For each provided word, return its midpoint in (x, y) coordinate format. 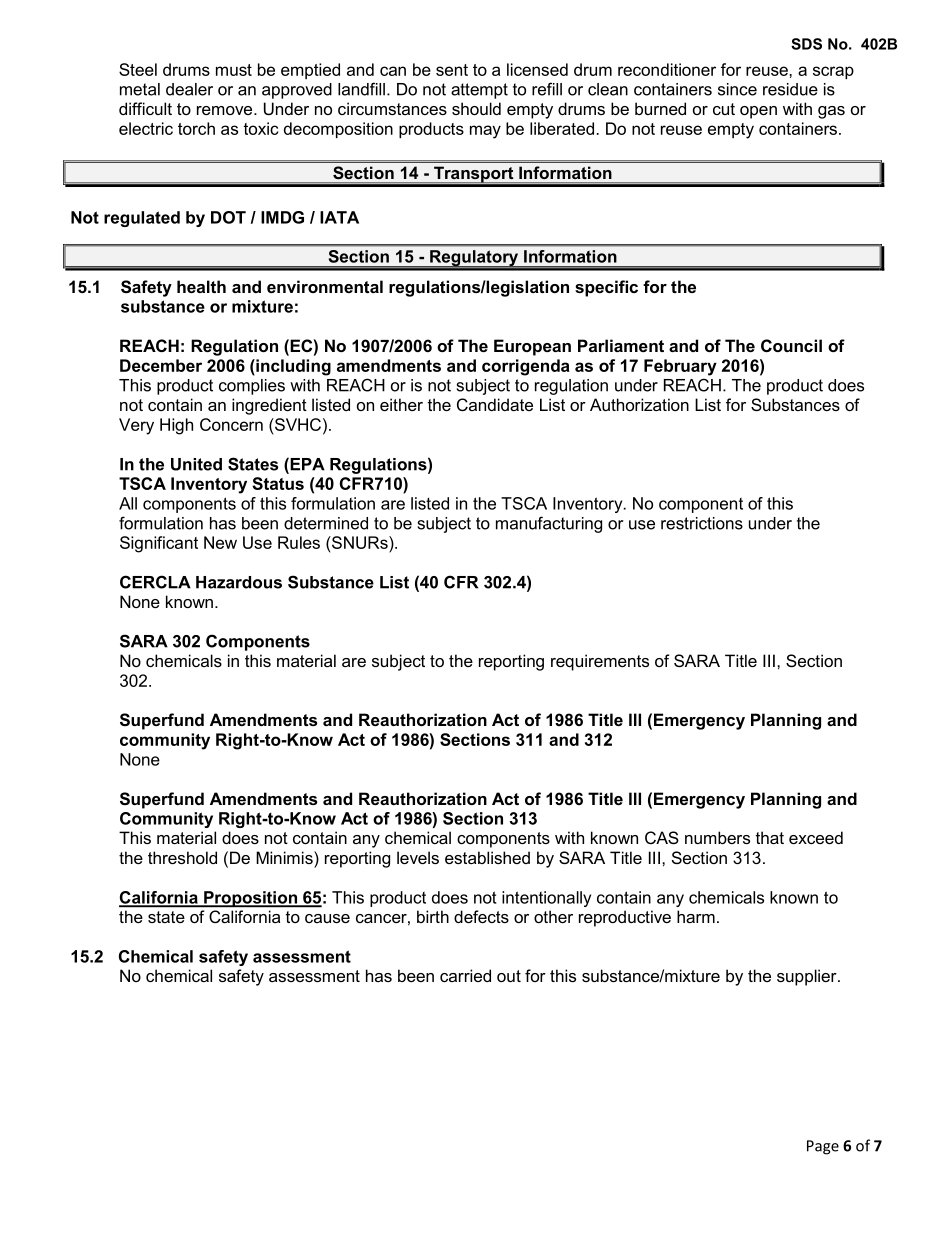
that (770, 837)
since (737, 89)
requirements (600, 662)
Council (791, 345)
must (234, 70)
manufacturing (549, 524)
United (196, 464)
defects (481, 916)
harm (696, 916)
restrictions (702, 523)
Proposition (250, 899)
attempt (479, 91)
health (201, 286)
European (532, 347)
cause (327, 918)
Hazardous (239, 582)
